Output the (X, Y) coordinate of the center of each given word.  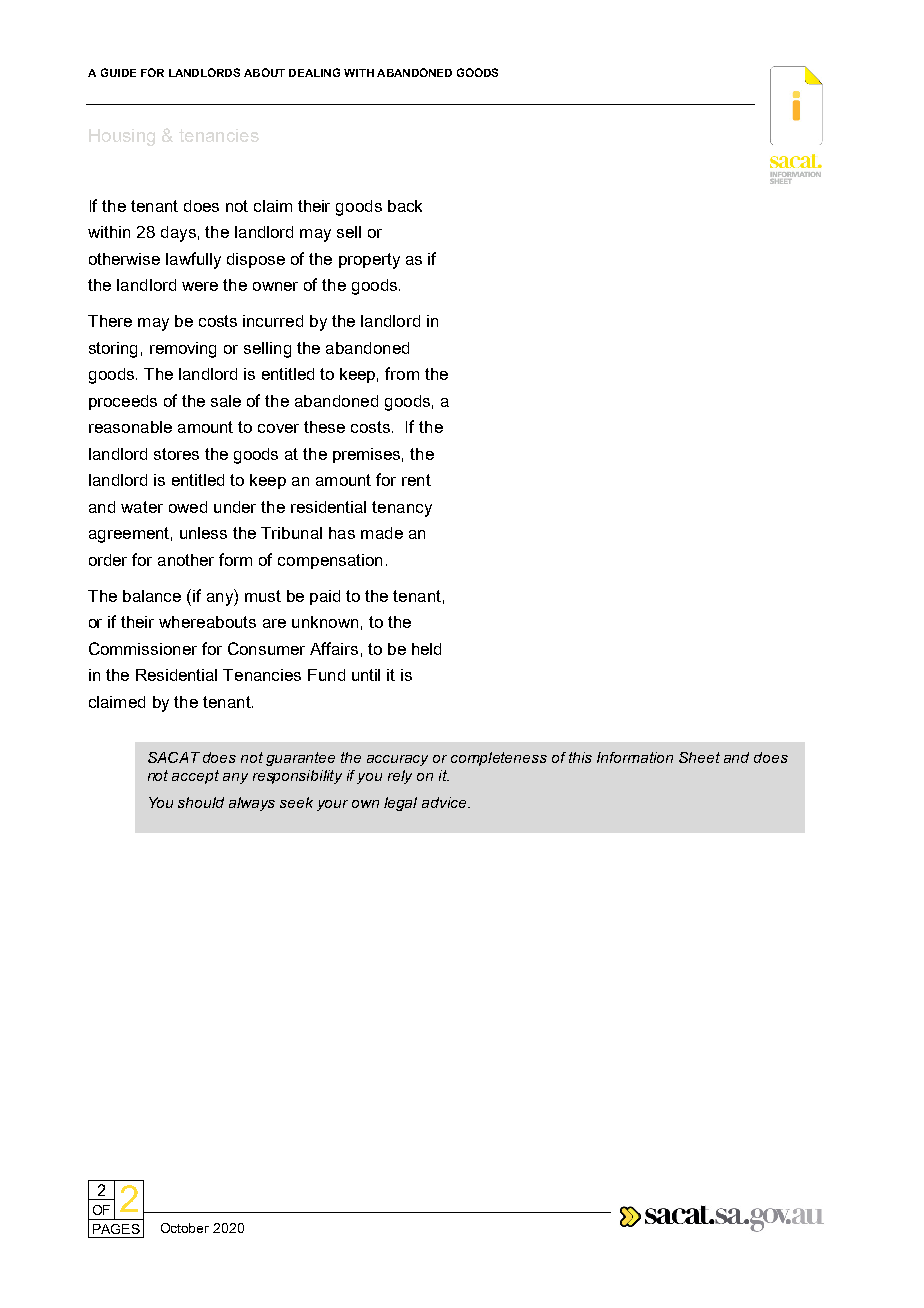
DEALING (314, 72)
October (185, 1228)
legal (400, 804)
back (405, 206)
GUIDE (118, 72)
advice (445, 802)
